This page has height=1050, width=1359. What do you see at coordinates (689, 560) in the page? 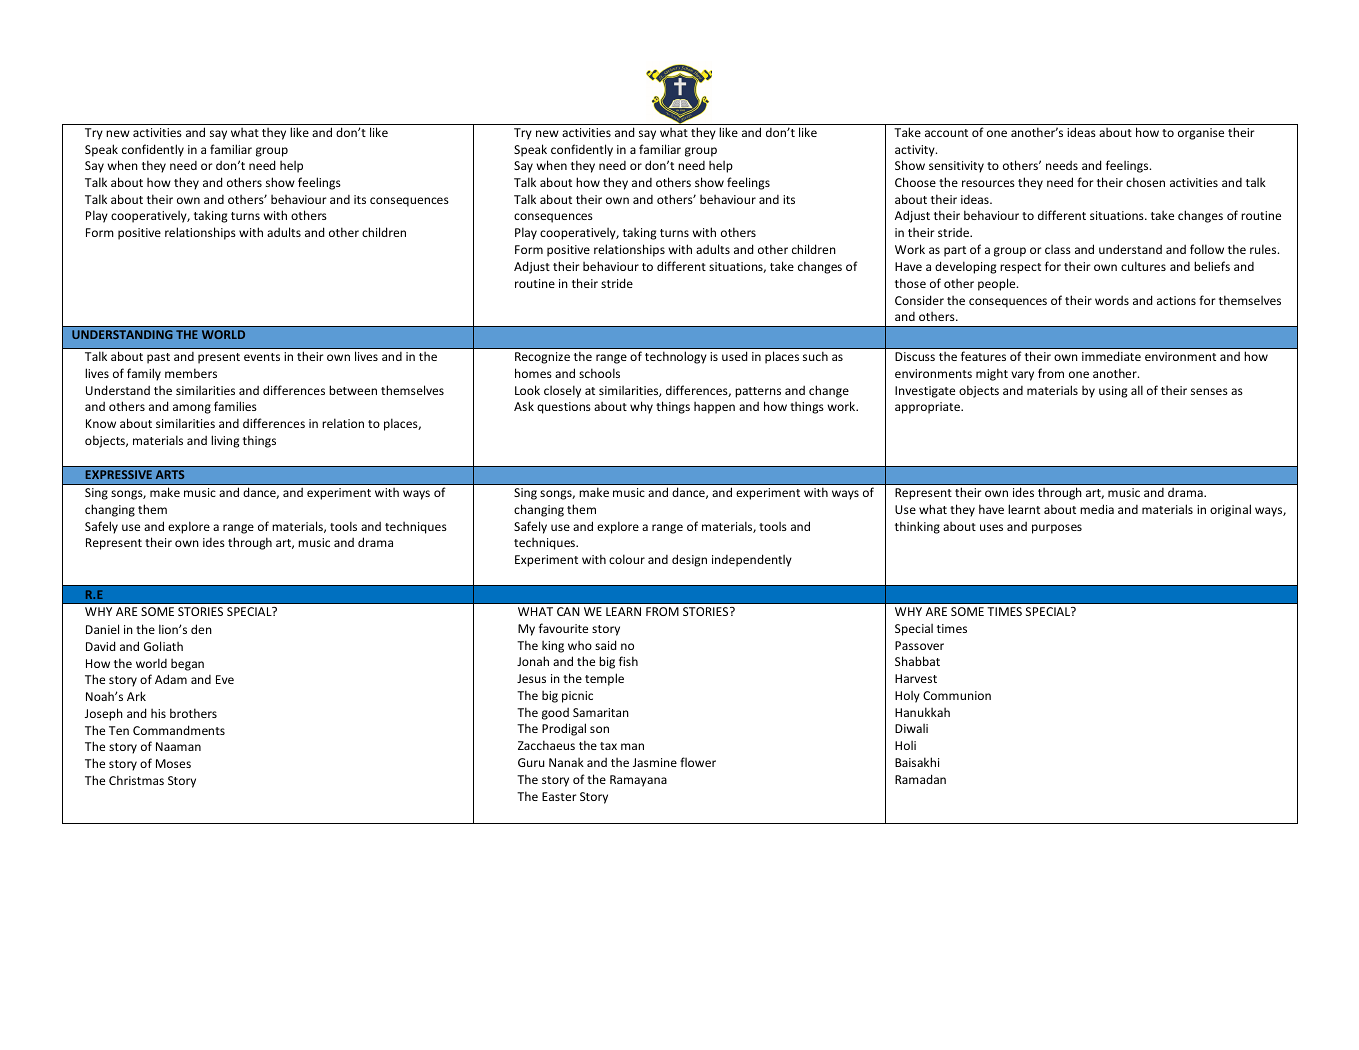
I see `design` at bounding box center [689, 560].
